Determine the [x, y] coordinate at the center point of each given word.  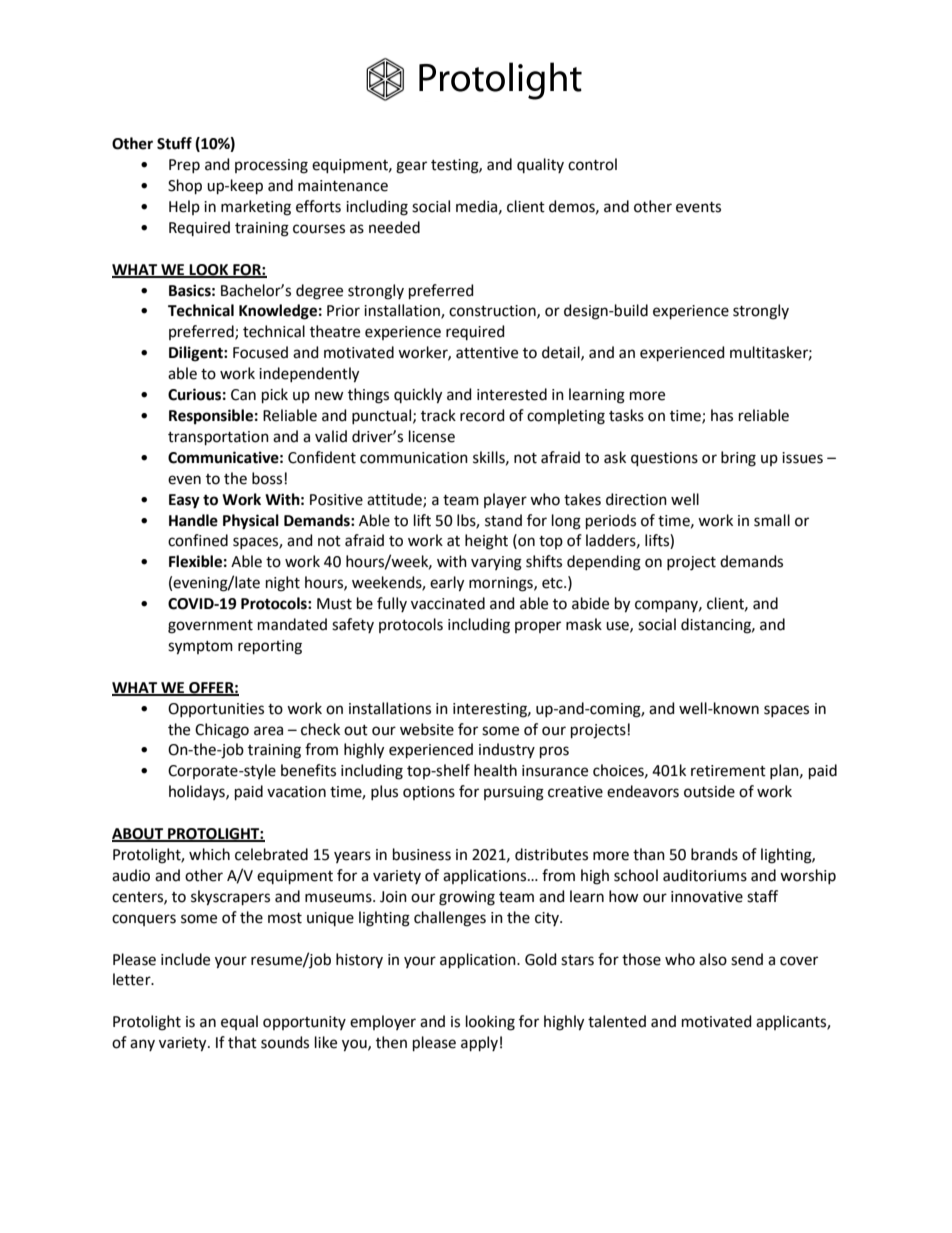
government [210, 627]
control [592, 164]
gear [411, 167]
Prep [184, 166]
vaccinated [448, 603]
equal [239, 1022]
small [772, 520]
